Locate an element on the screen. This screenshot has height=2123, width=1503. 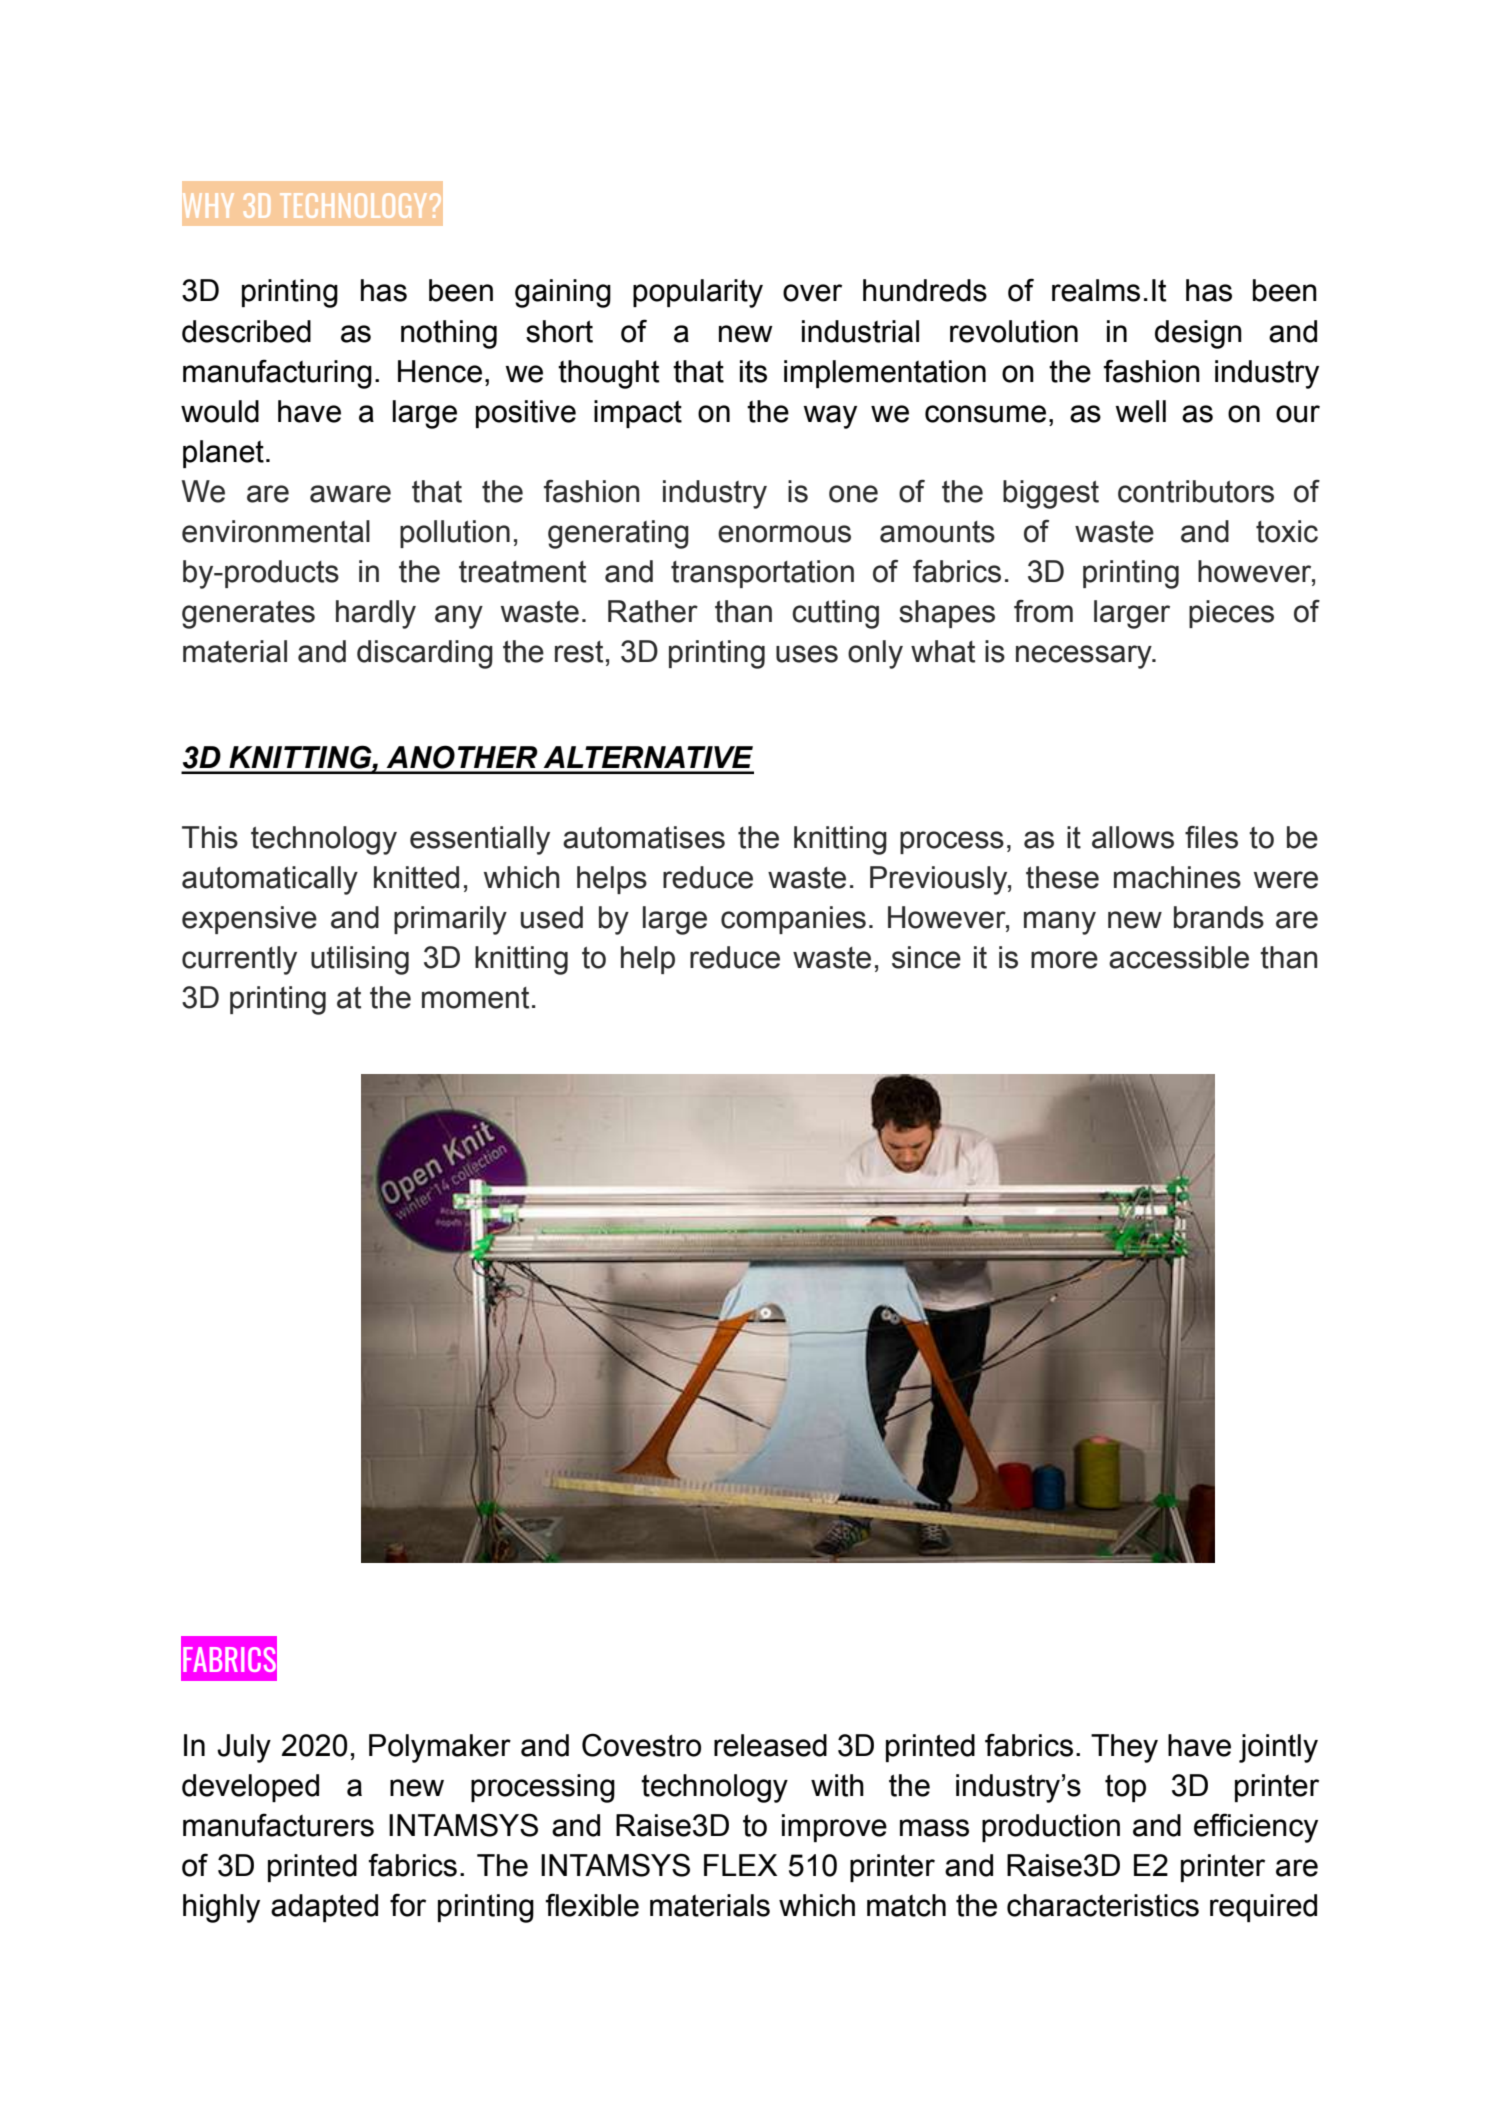
accessible is located at coordinates (1179, 957).
